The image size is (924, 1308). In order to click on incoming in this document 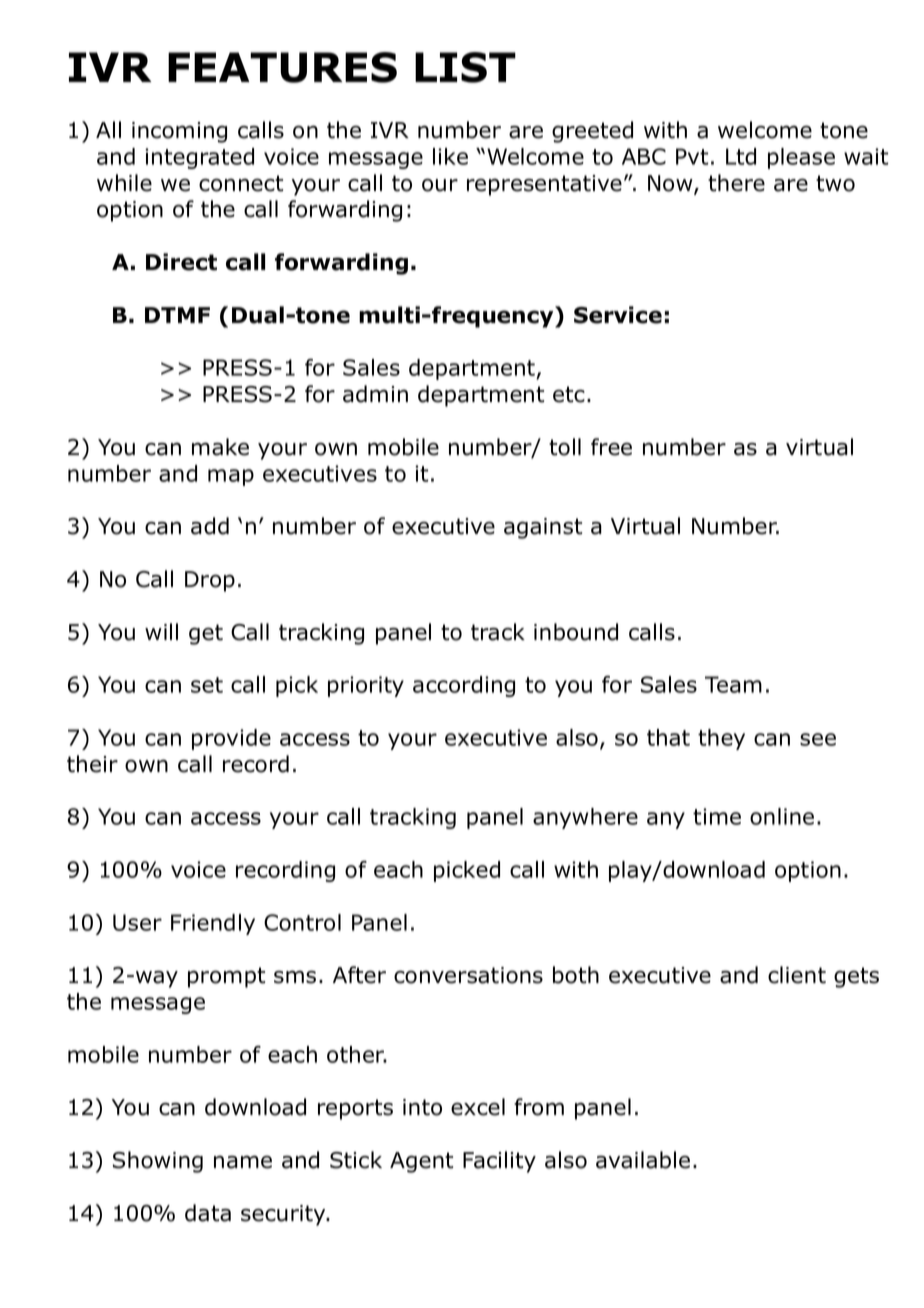, I will do `click(179, 132)`.
